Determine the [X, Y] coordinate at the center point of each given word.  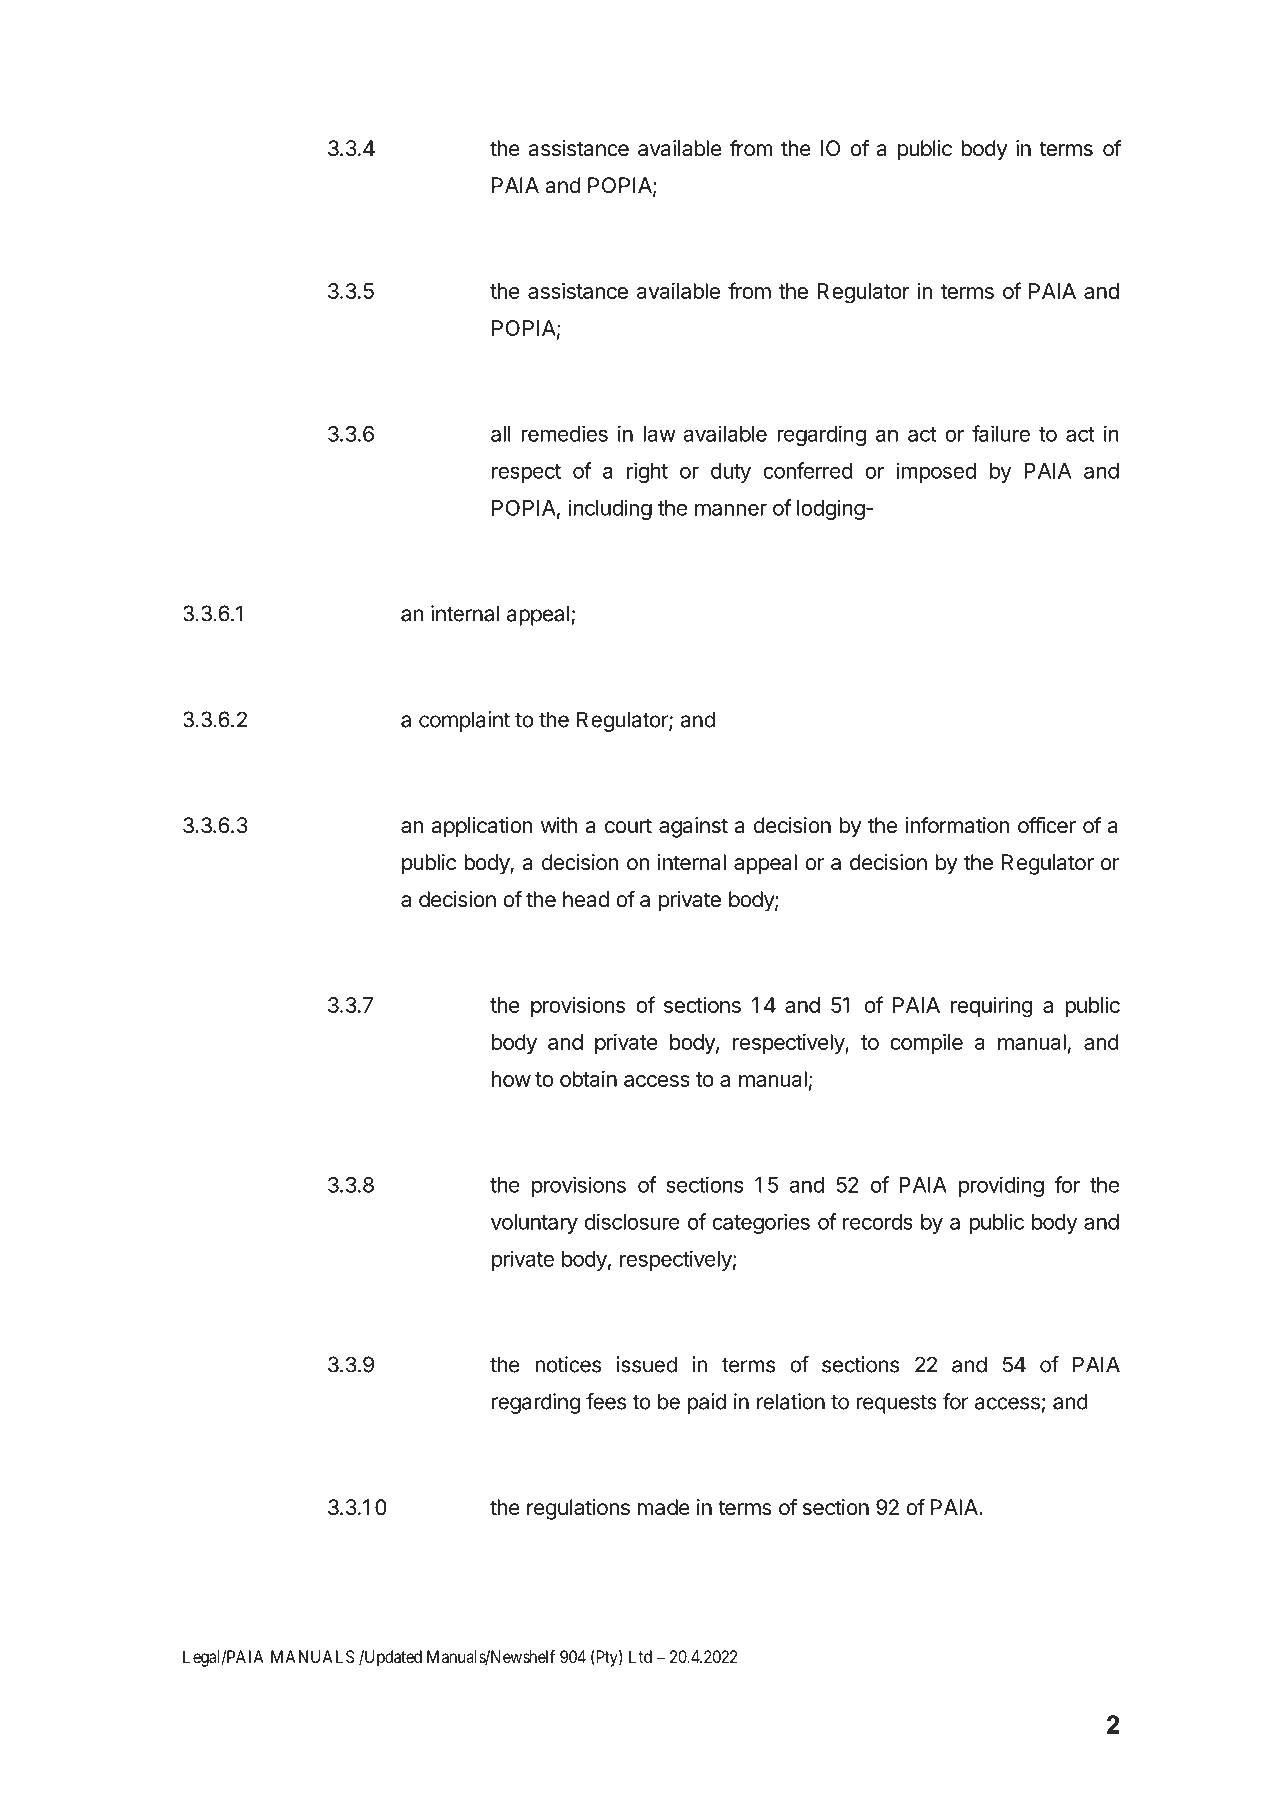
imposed [936, 472]
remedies [564, 433]
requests [896, 1404]
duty [731, 473]
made [664, 1507]
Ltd [640, 1656]
